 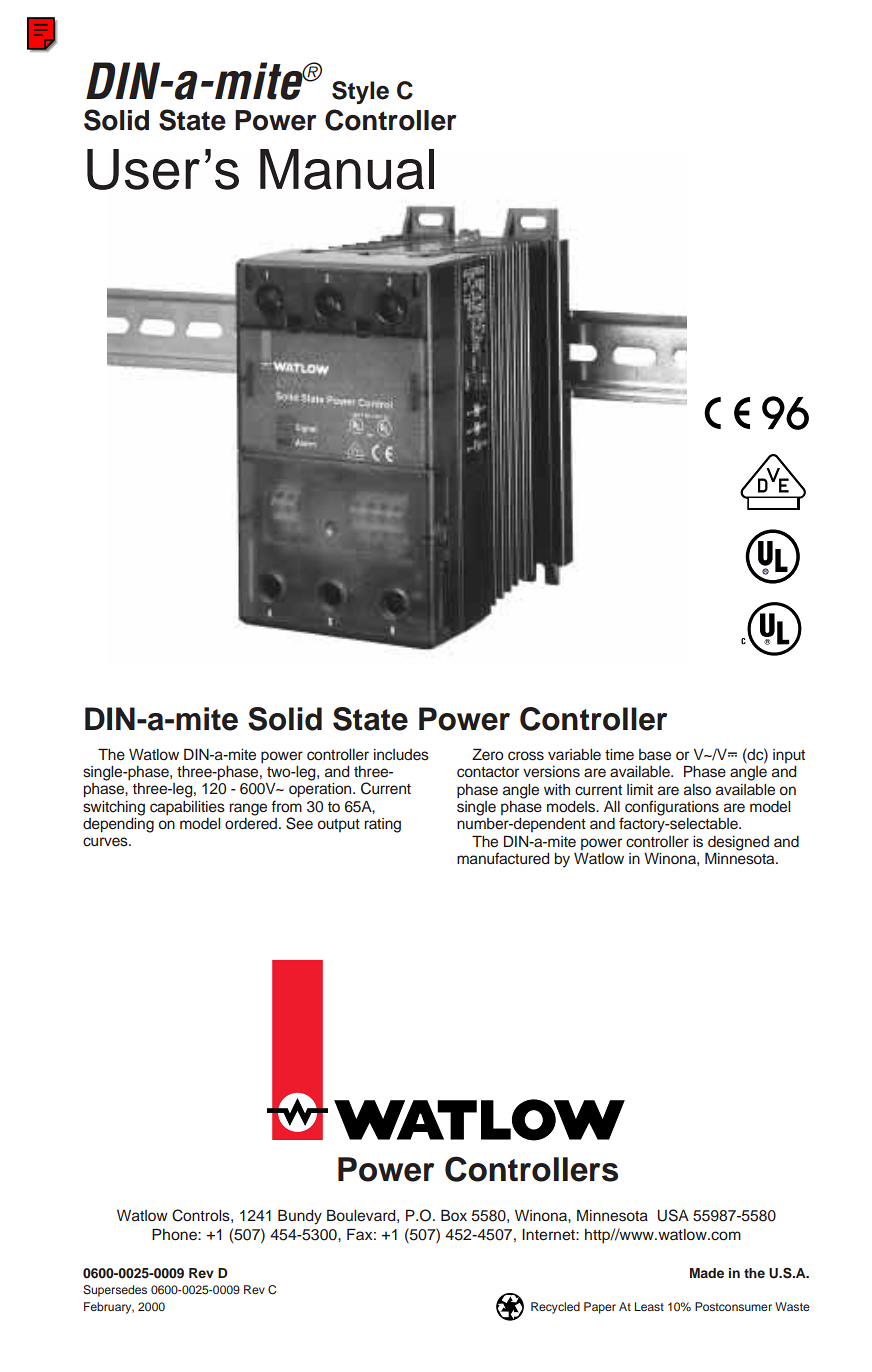 What do you see at coordinates (655, 755) in the screenshot?
I see `base` at bounding box center [655, 755].
